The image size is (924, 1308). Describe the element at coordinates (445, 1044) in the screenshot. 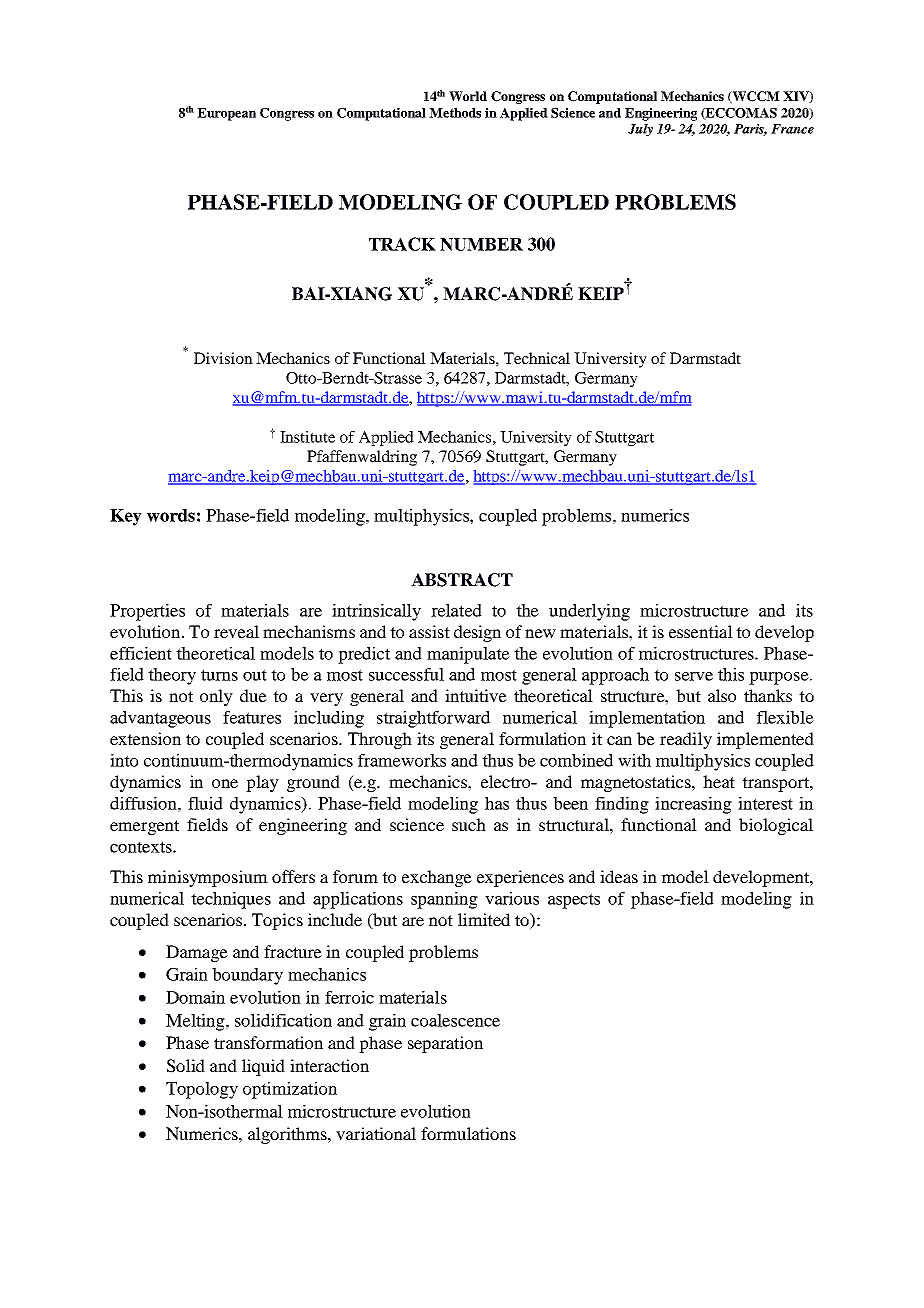

I see `separation` at that location.
